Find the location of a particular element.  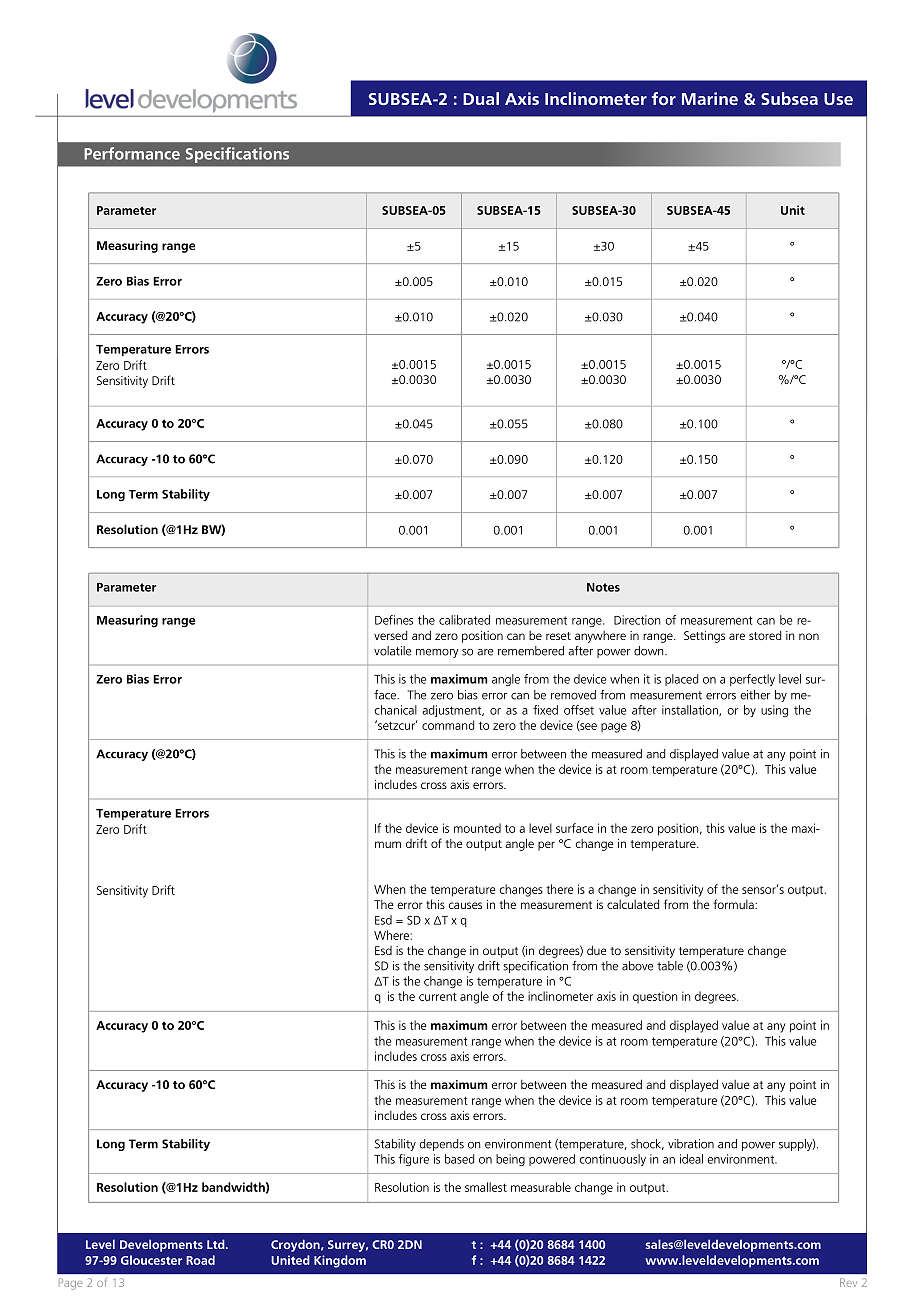

Dual is located at coordinates (481, 98).
